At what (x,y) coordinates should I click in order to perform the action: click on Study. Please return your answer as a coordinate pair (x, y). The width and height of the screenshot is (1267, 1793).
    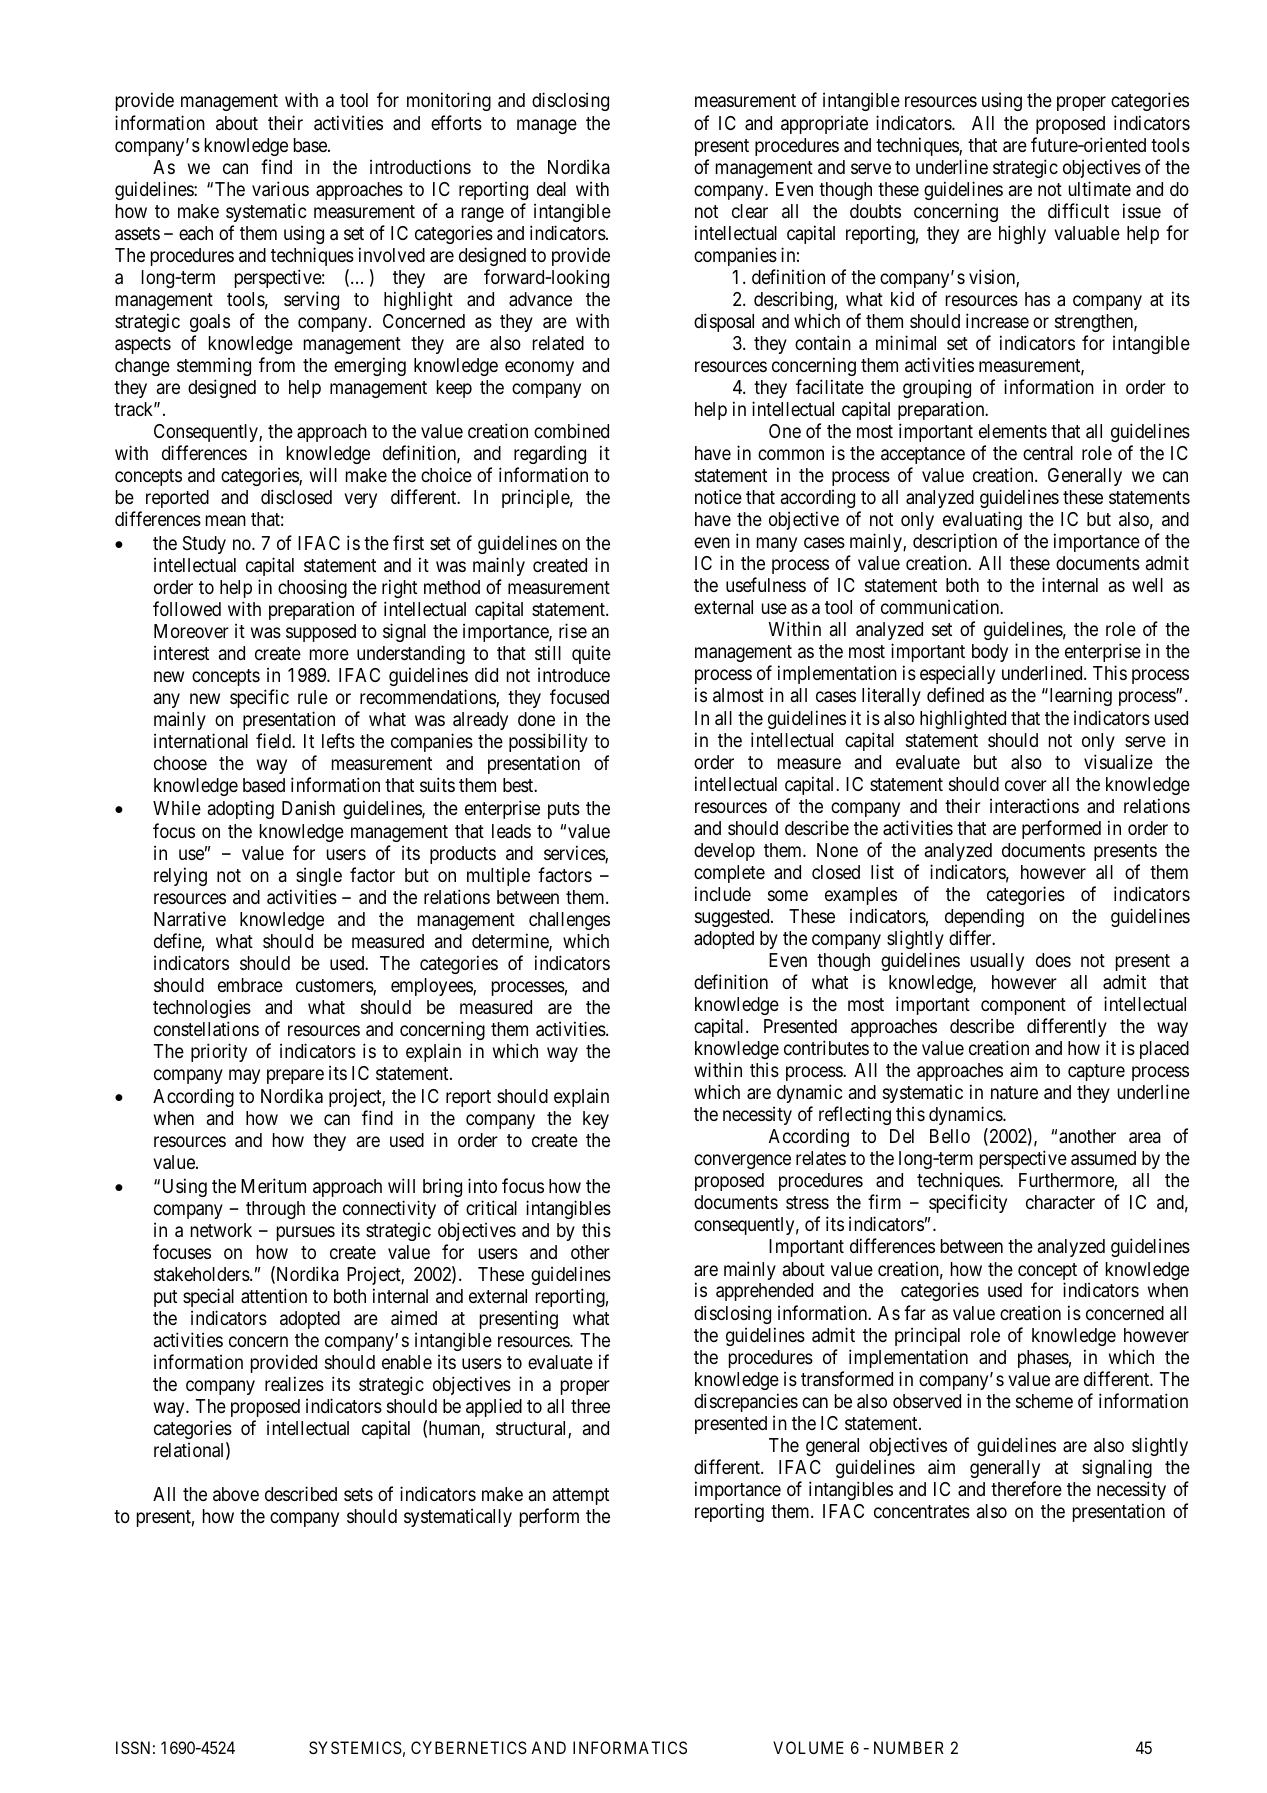
    Looking at the image, I should click on (204, 545).
